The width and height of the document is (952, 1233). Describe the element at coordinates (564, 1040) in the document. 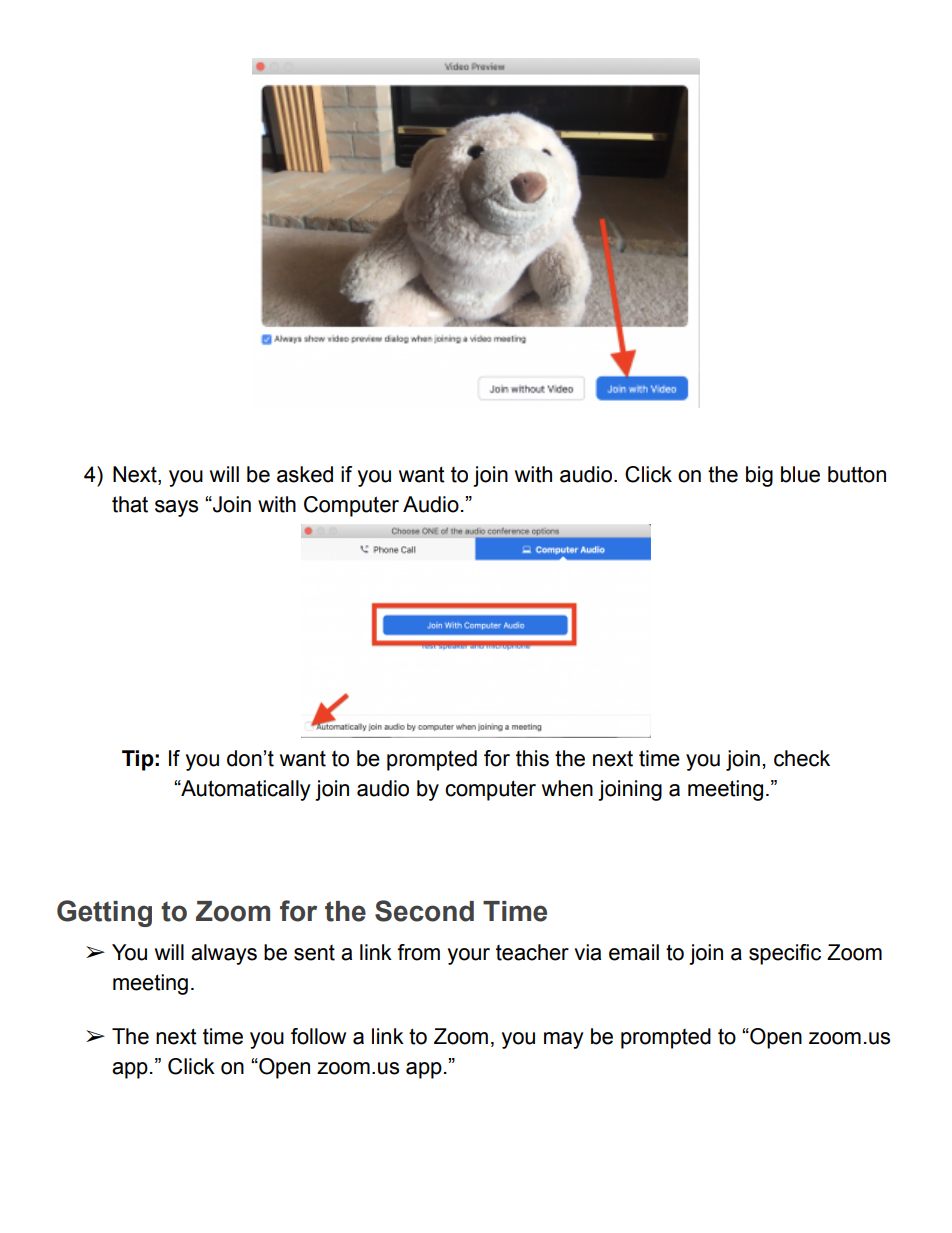

I see `may` at that location.
